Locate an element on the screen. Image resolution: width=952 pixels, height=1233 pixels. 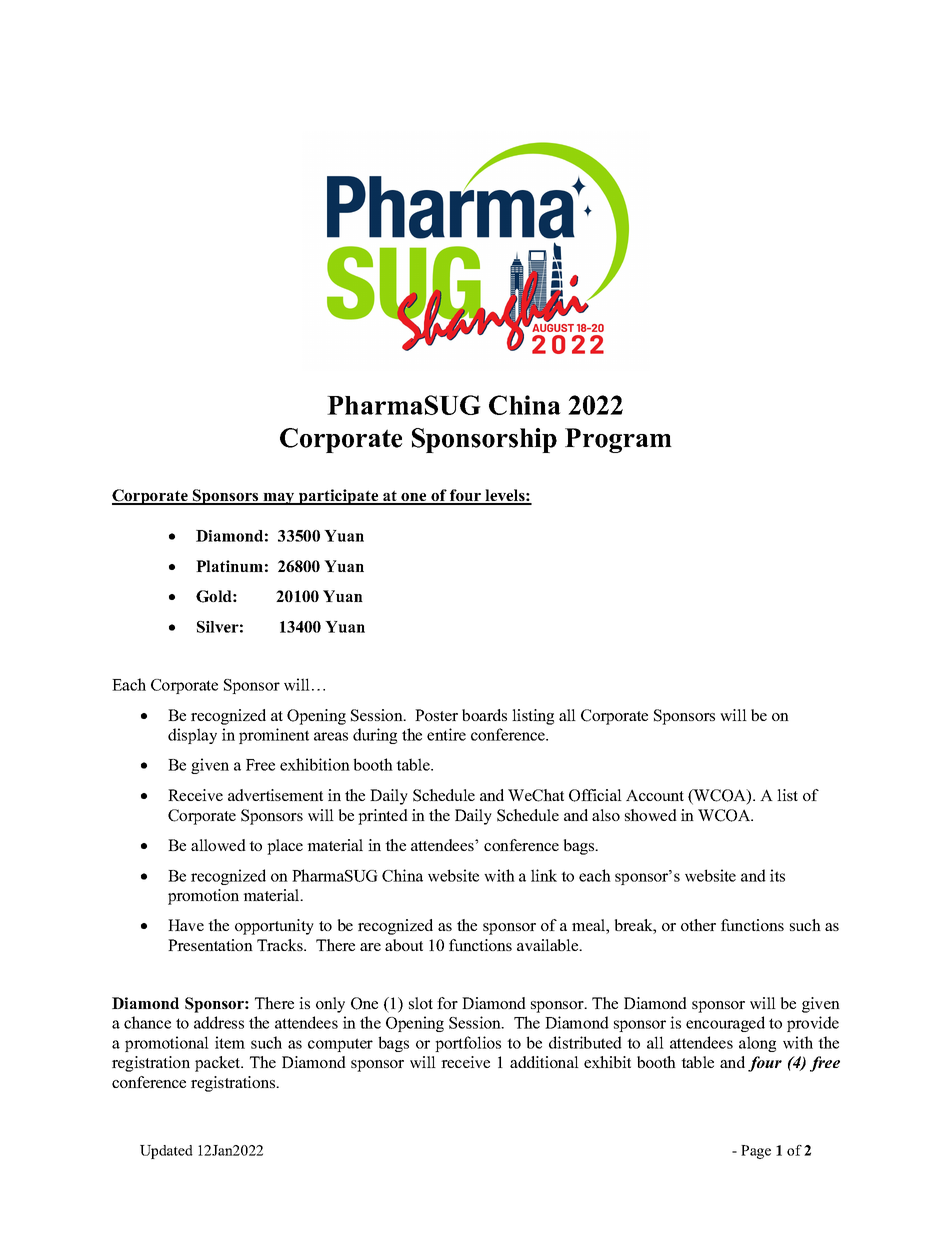
display is located at coordinates (192, 736).
